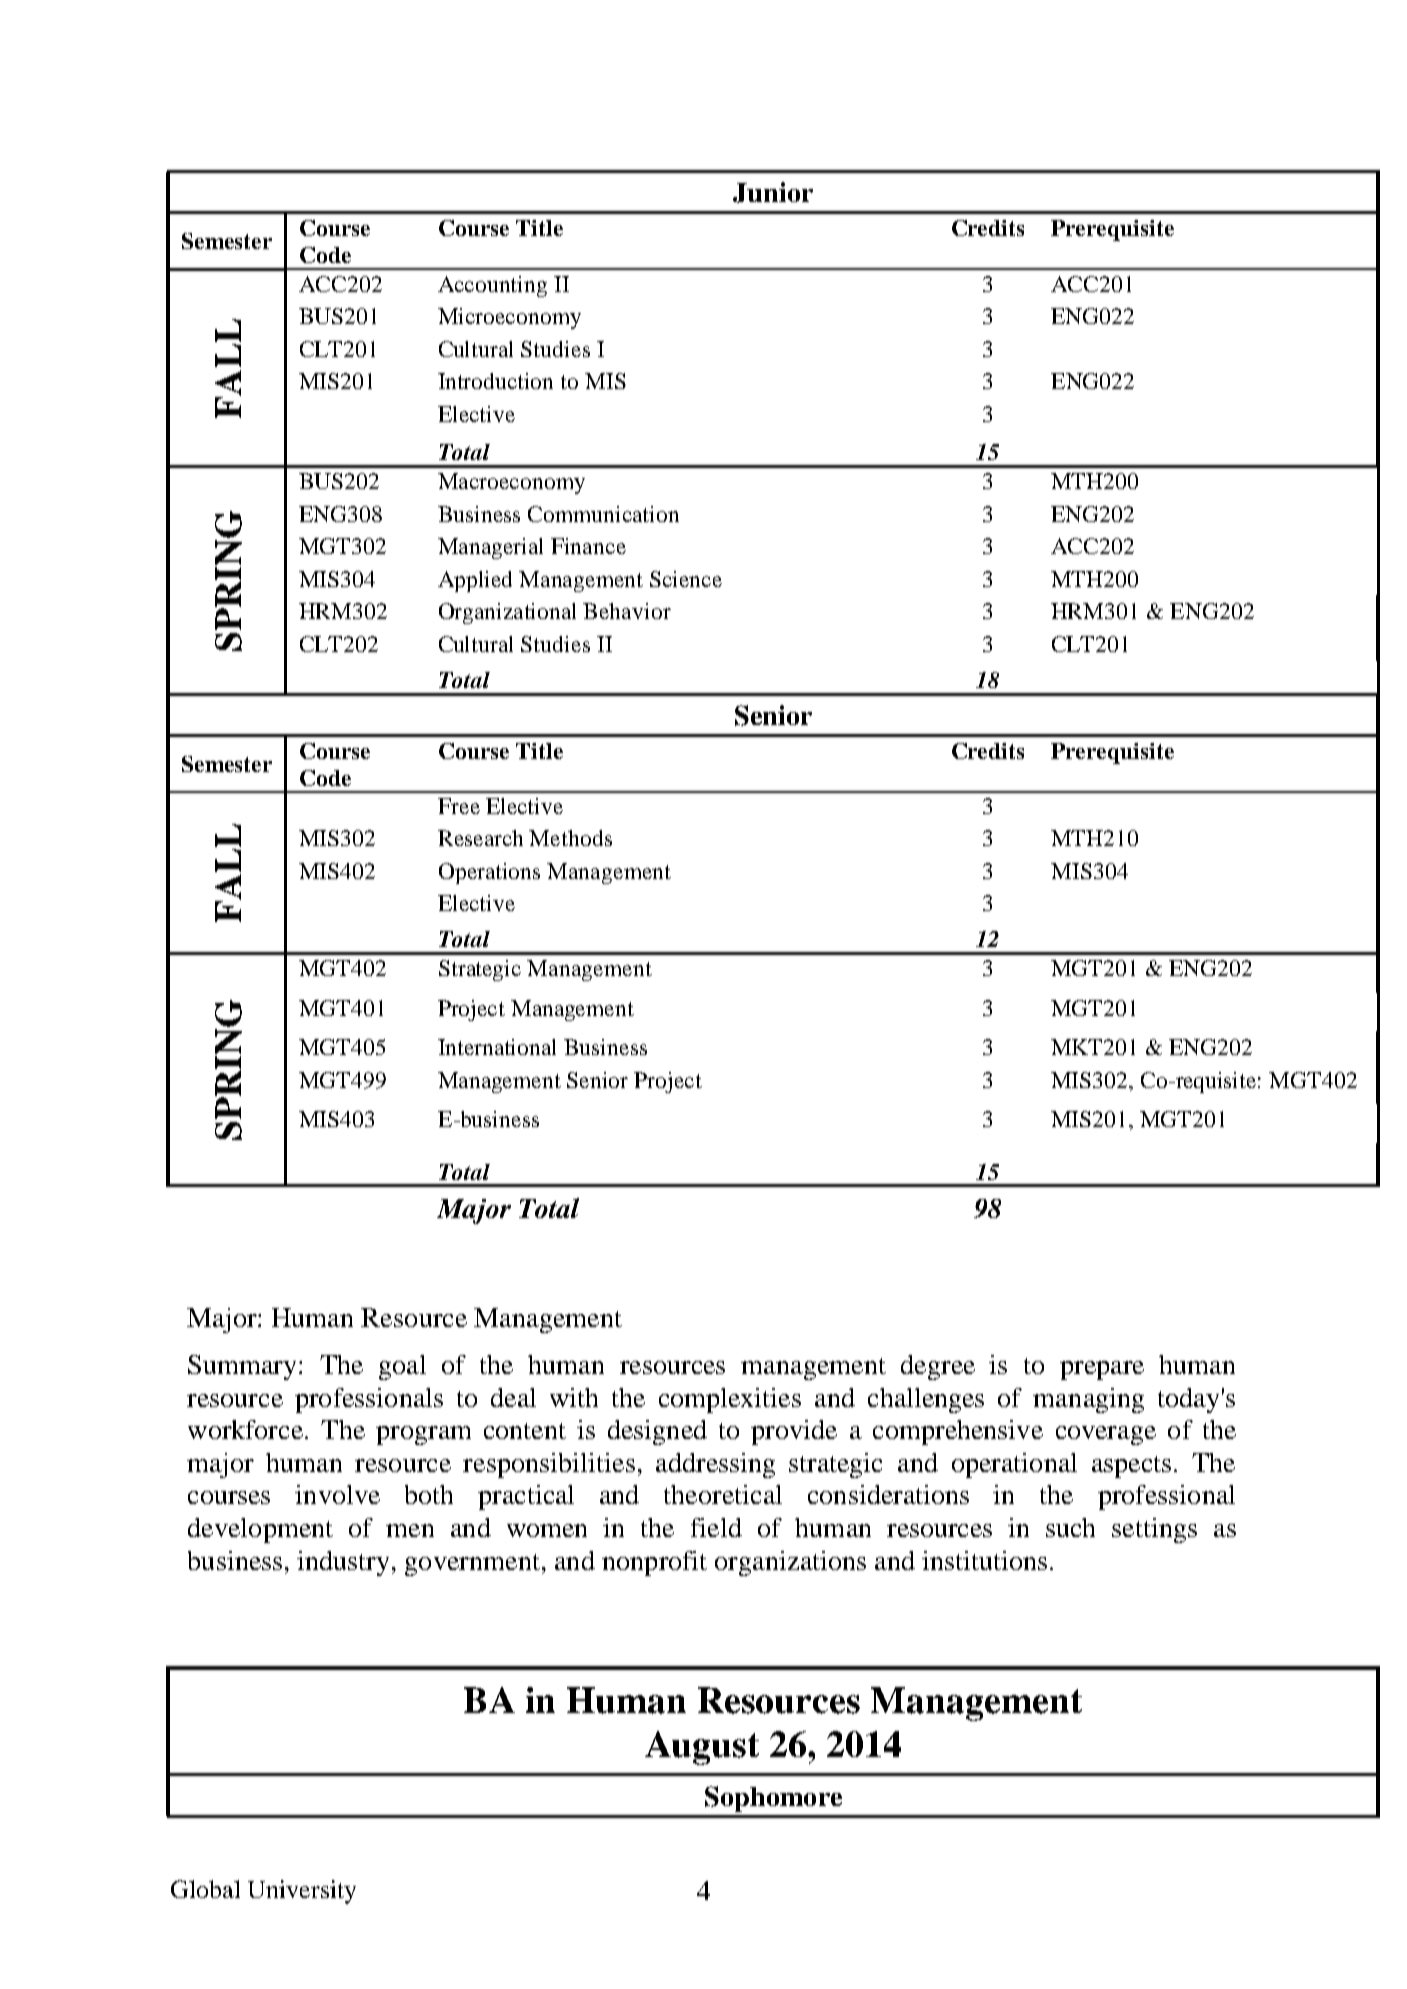 This screenshot has width=1407, height=1989. What do you see at coordinates (657, 1432) in the screenshot?
I see `designed` at bounding box center [657, 1432].
